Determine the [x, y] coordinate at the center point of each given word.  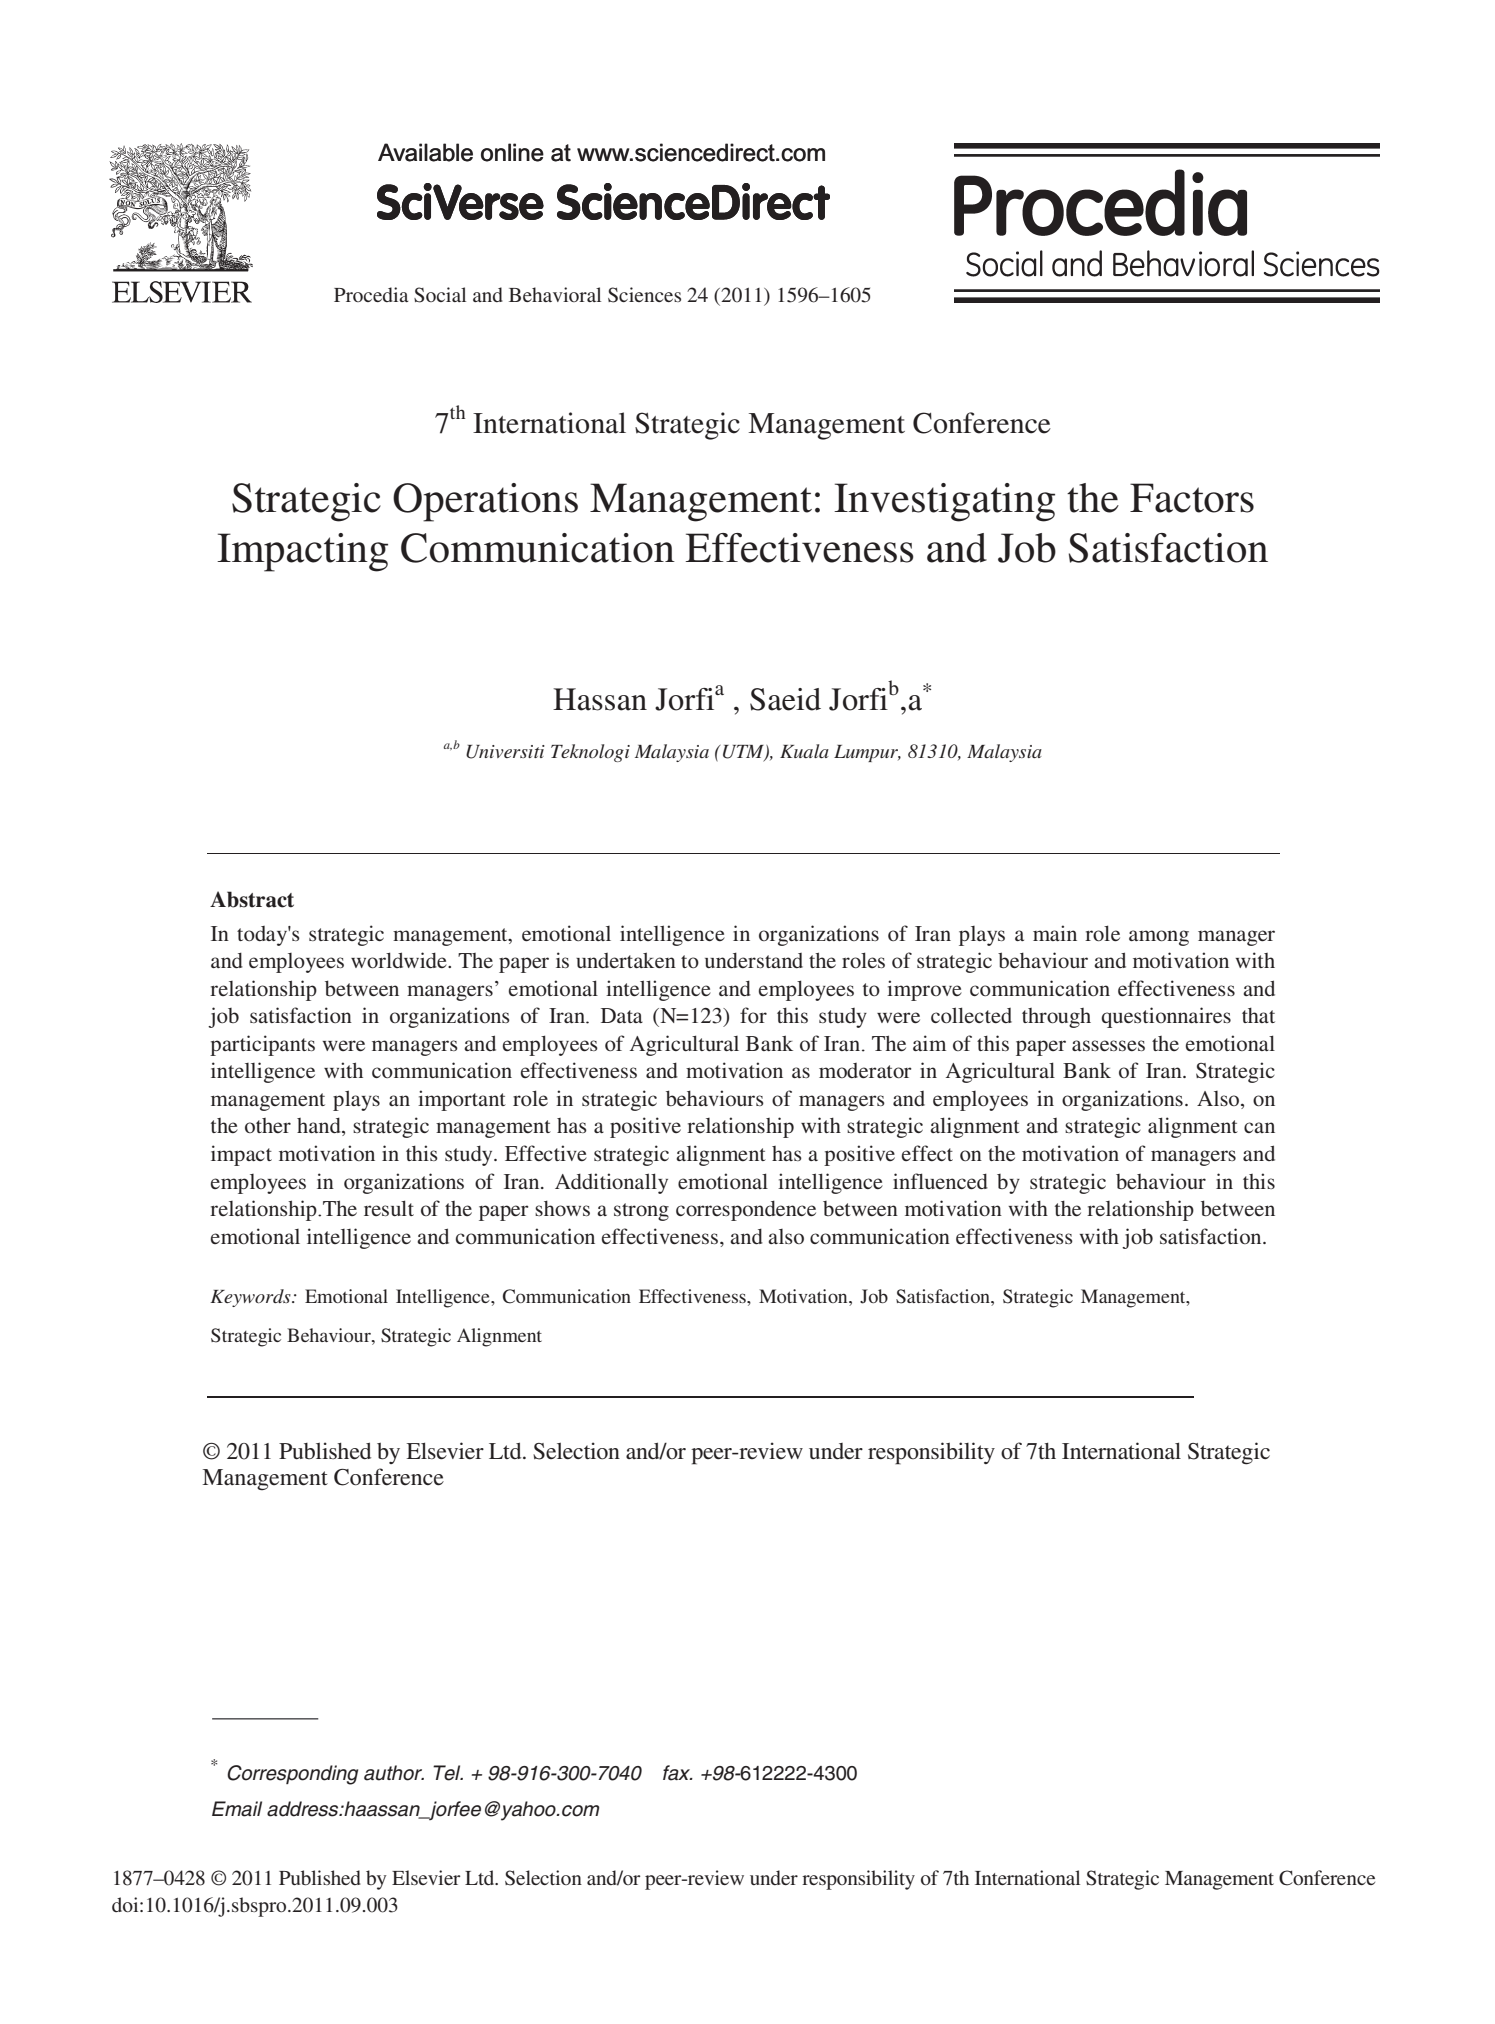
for [753, 1015]
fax [678, 1773]
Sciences [644, 295]
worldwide [400, 960]
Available [425, 152]
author [394, 1773]
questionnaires [1166, 1017]
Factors [1192, 498]
